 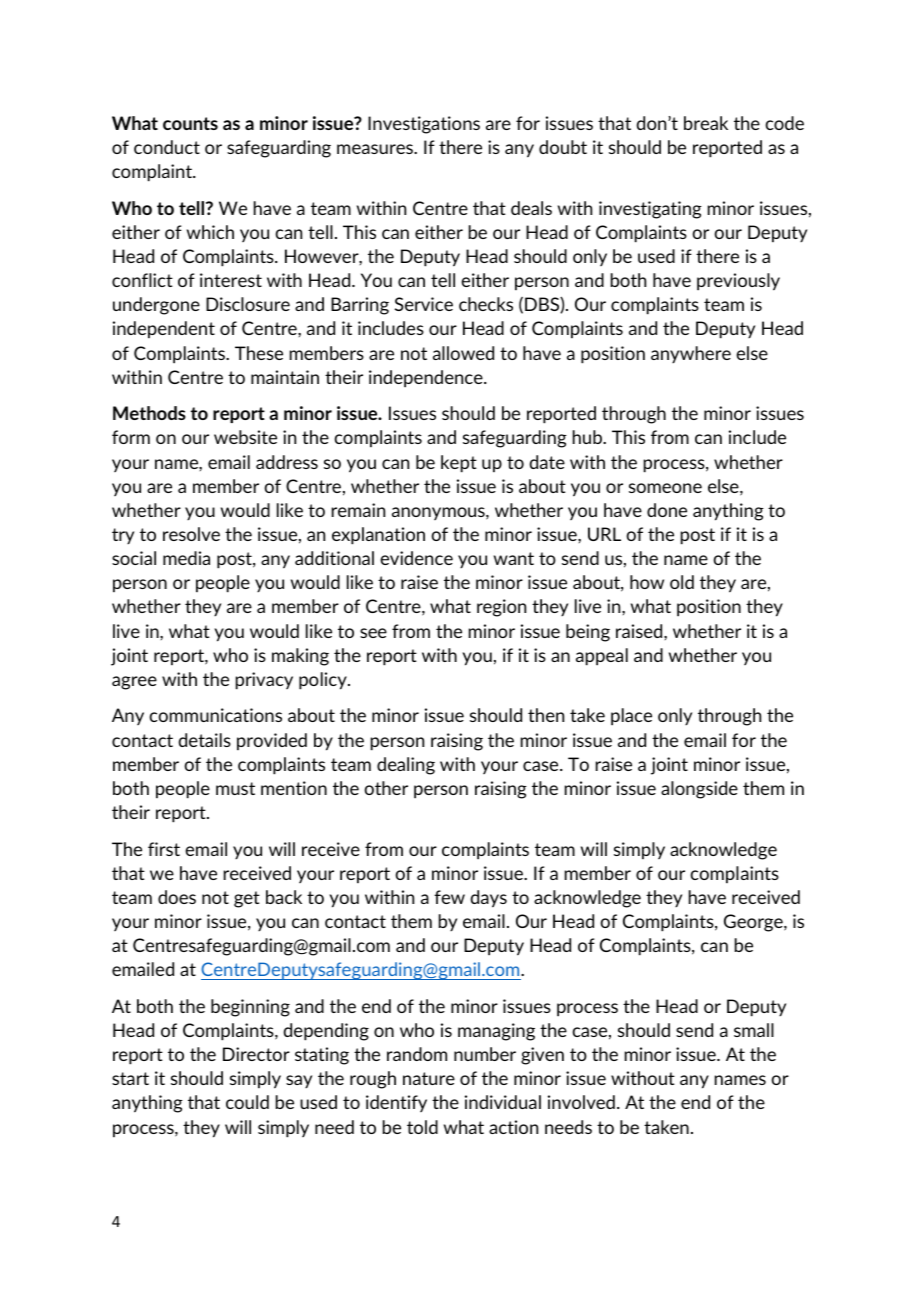 I want to click on appeal, so click(x=602, y=657).
